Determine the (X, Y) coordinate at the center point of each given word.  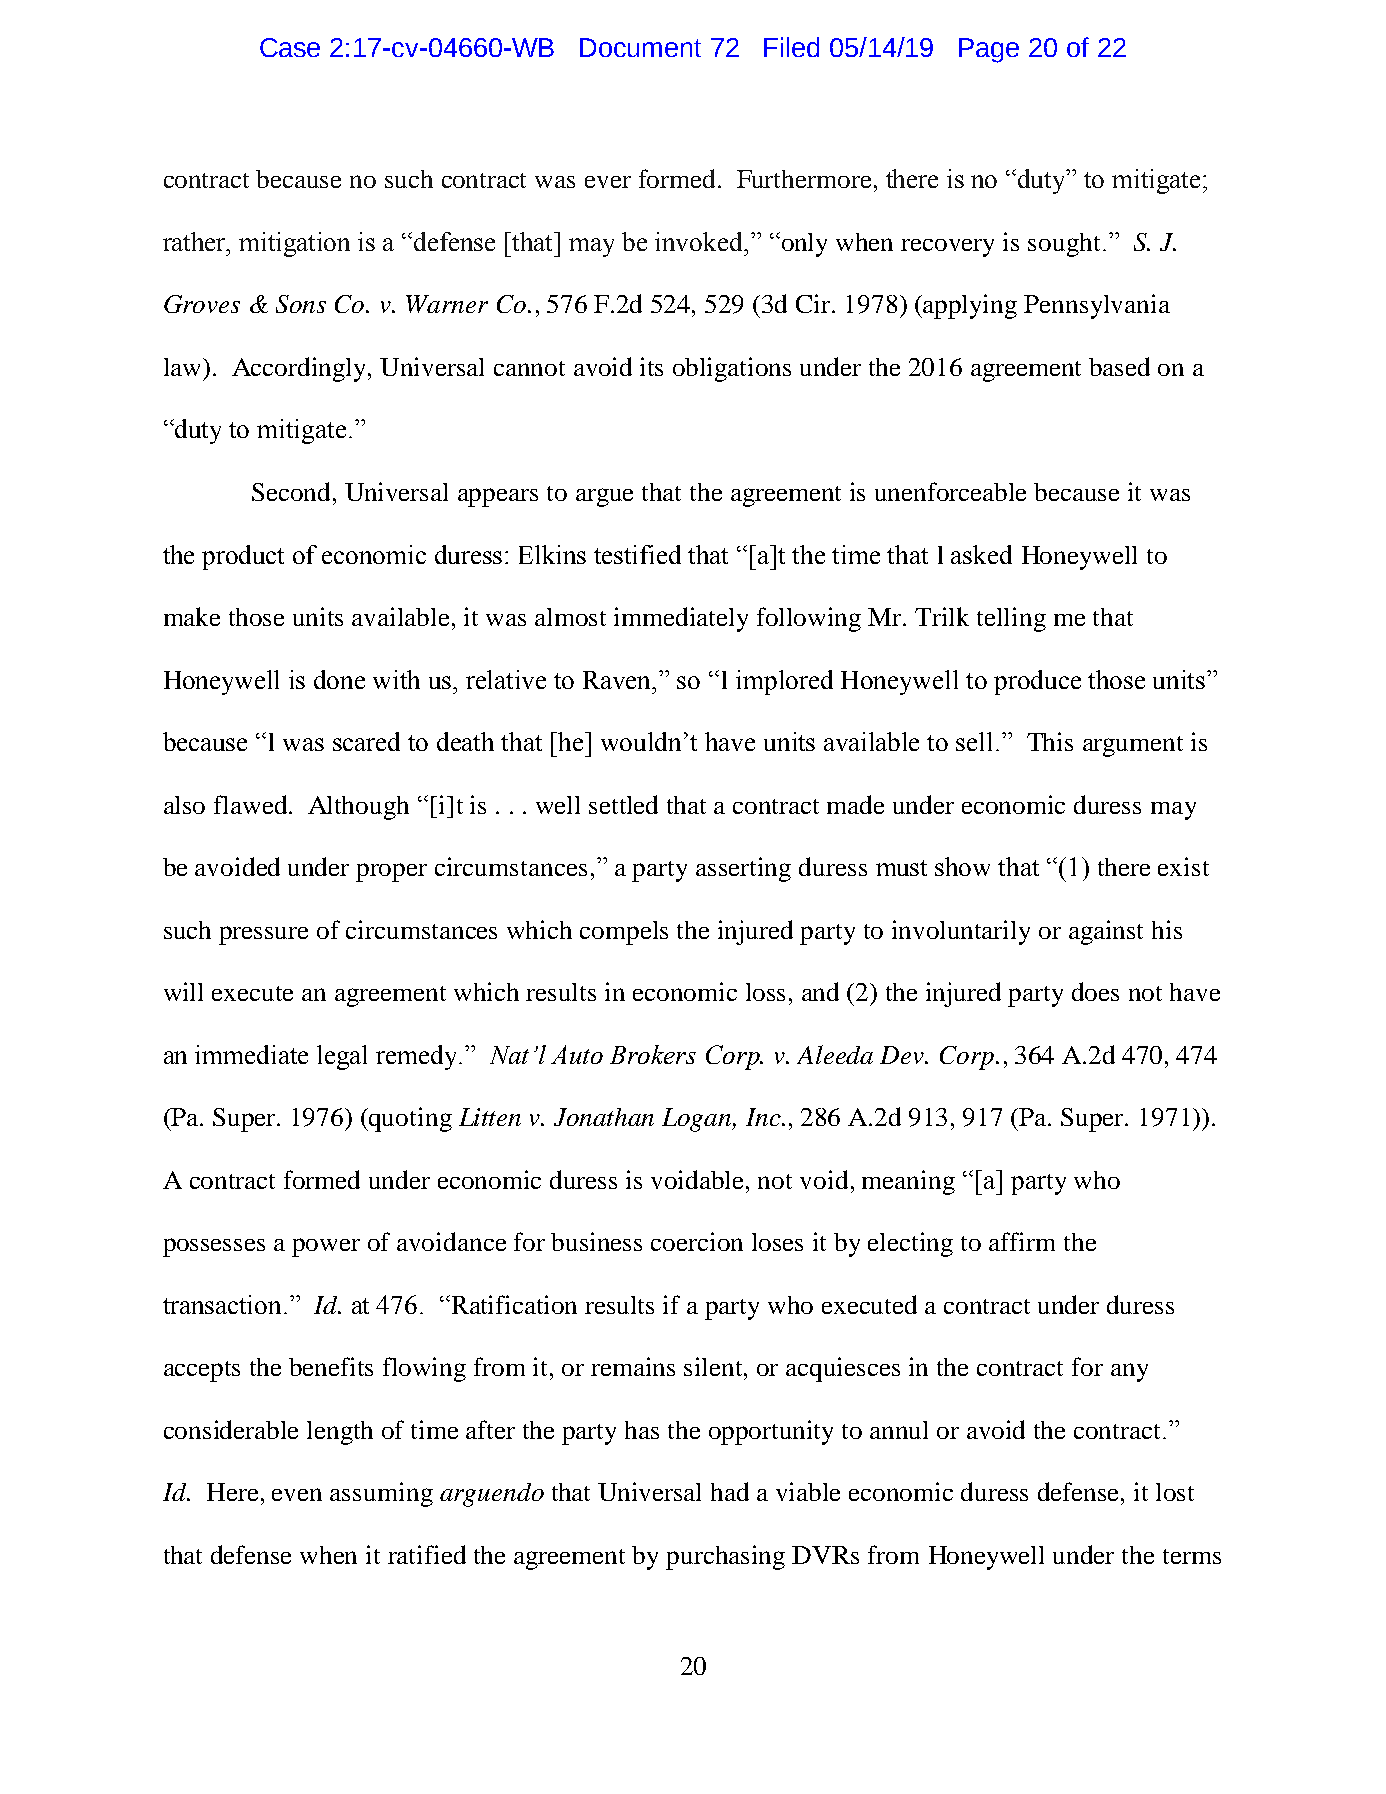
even (297, 1494)
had (730, 1491)
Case (290, 47)
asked (981, 554)
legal (342, 1057)
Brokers (653, 1054)
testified (637, 554)
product (243, 557)
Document (640, 47)
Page (989, 50)
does (1095, 991)
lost (1175, 1492)
